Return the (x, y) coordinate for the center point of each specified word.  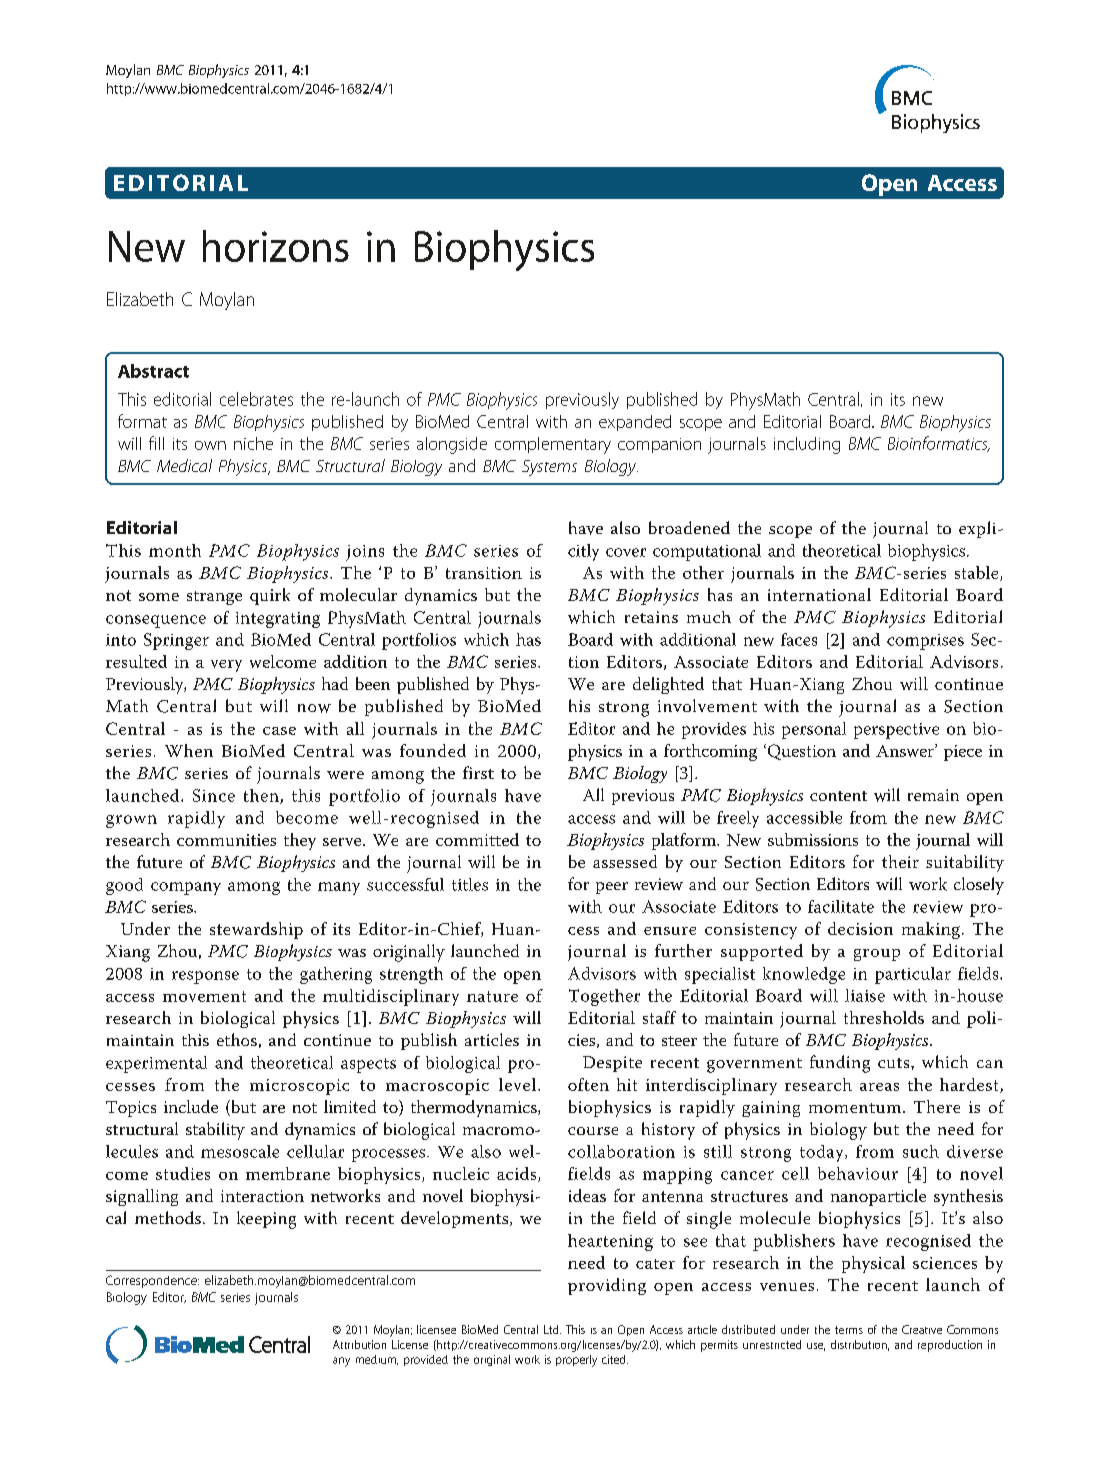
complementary (553, 445)
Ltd (552, 1329)
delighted (668, 685)
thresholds (884, 1017)
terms (849, 1330)
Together (604, 997)
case (279, 731)
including (807, 445)
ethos (237, 1039)
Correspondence (152, 1281)
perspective (896, 731)
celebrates (256, 399)
